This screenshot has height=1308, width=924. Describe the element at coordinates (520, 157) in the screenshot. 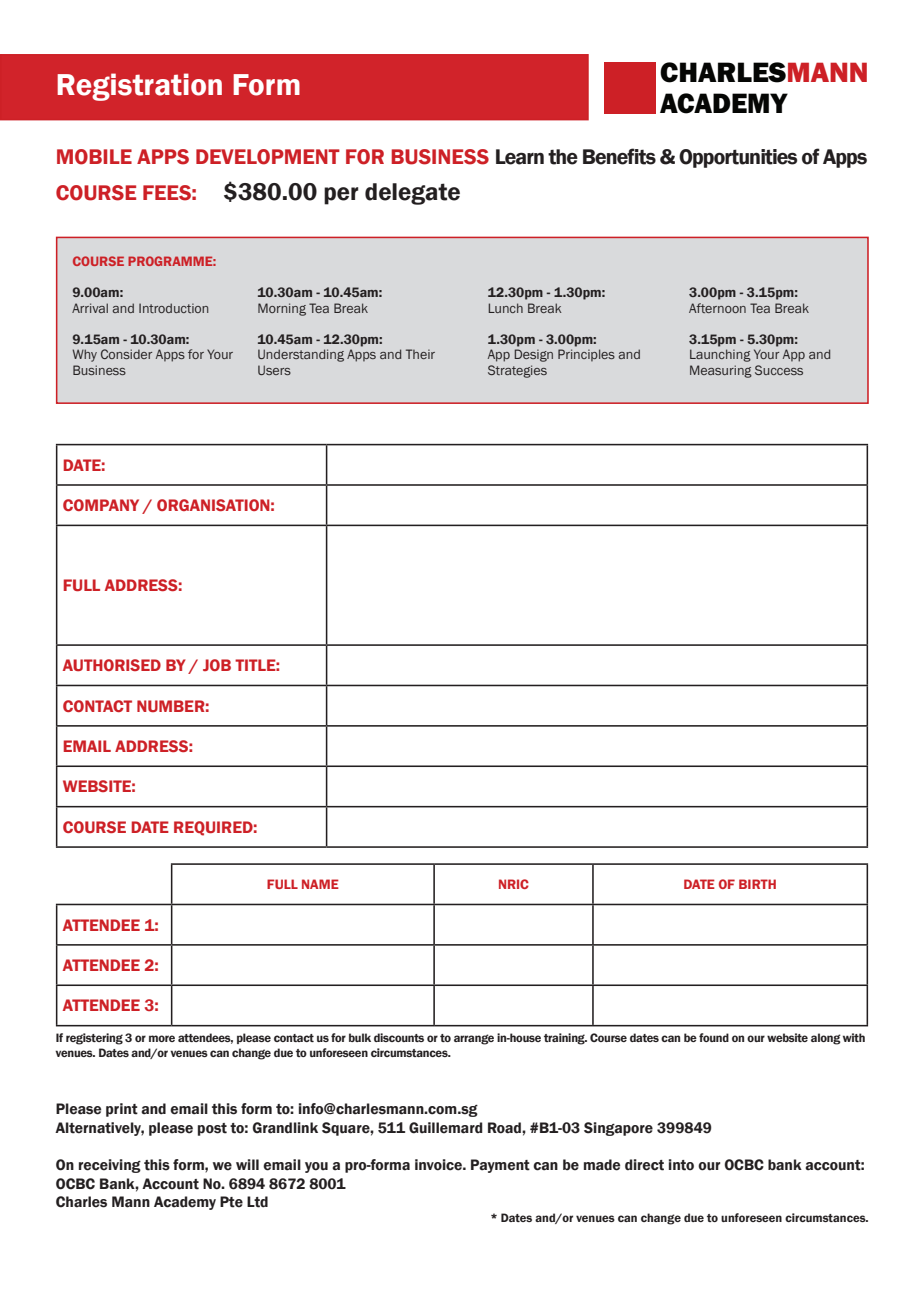

I see `Learn` at that location.
